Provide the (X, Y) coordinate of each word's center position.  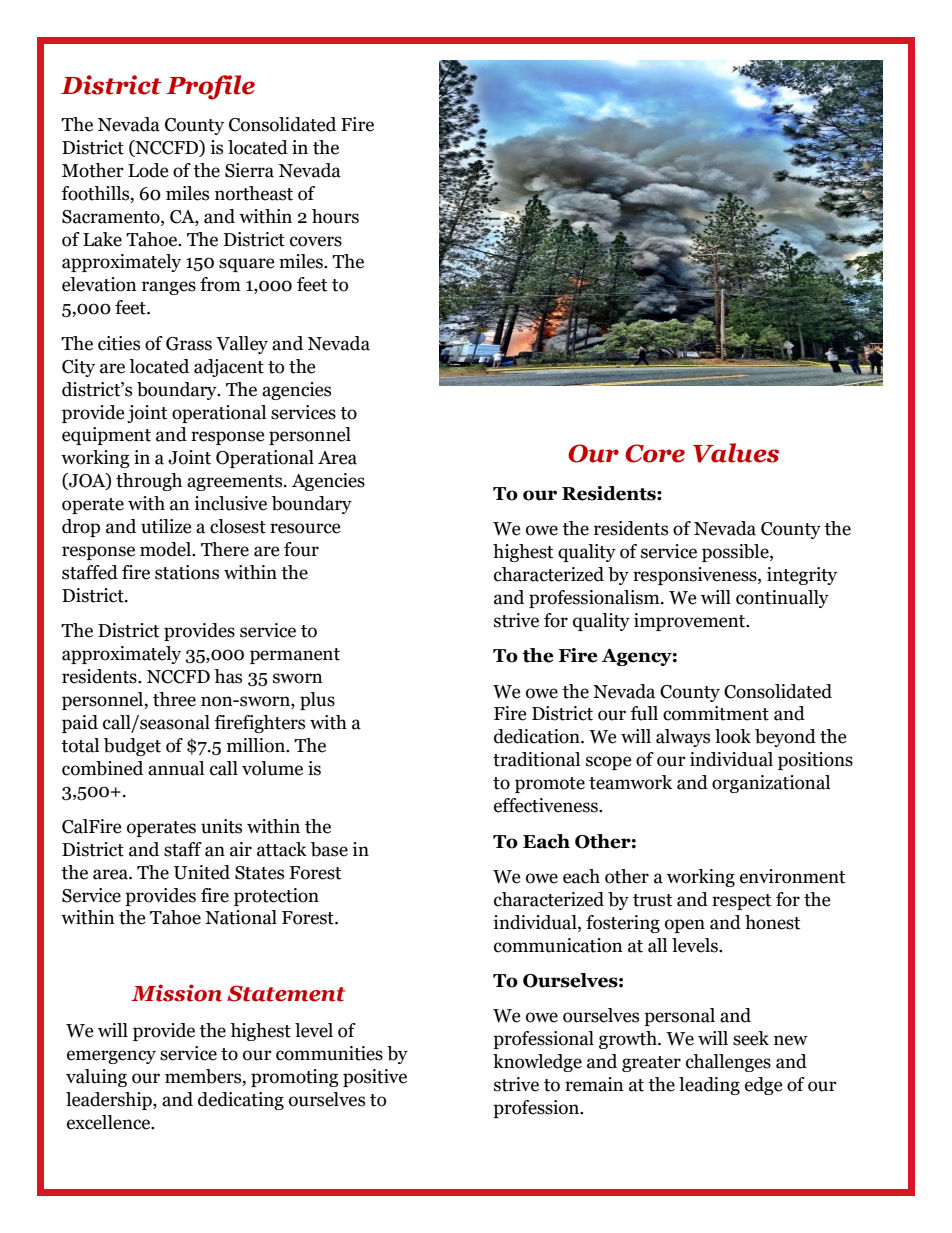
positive (375, 1078)
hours (335, 216)
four (301, 549)
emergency (111, 1057)
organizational (771, 784)
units (221, 826)
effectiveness (547, 805)
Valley (242, 345)
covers (316, 241)
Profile (210, 87)
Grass (189, 344)
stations (187, 572)
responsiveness (696, 576)
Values (736, 453)
